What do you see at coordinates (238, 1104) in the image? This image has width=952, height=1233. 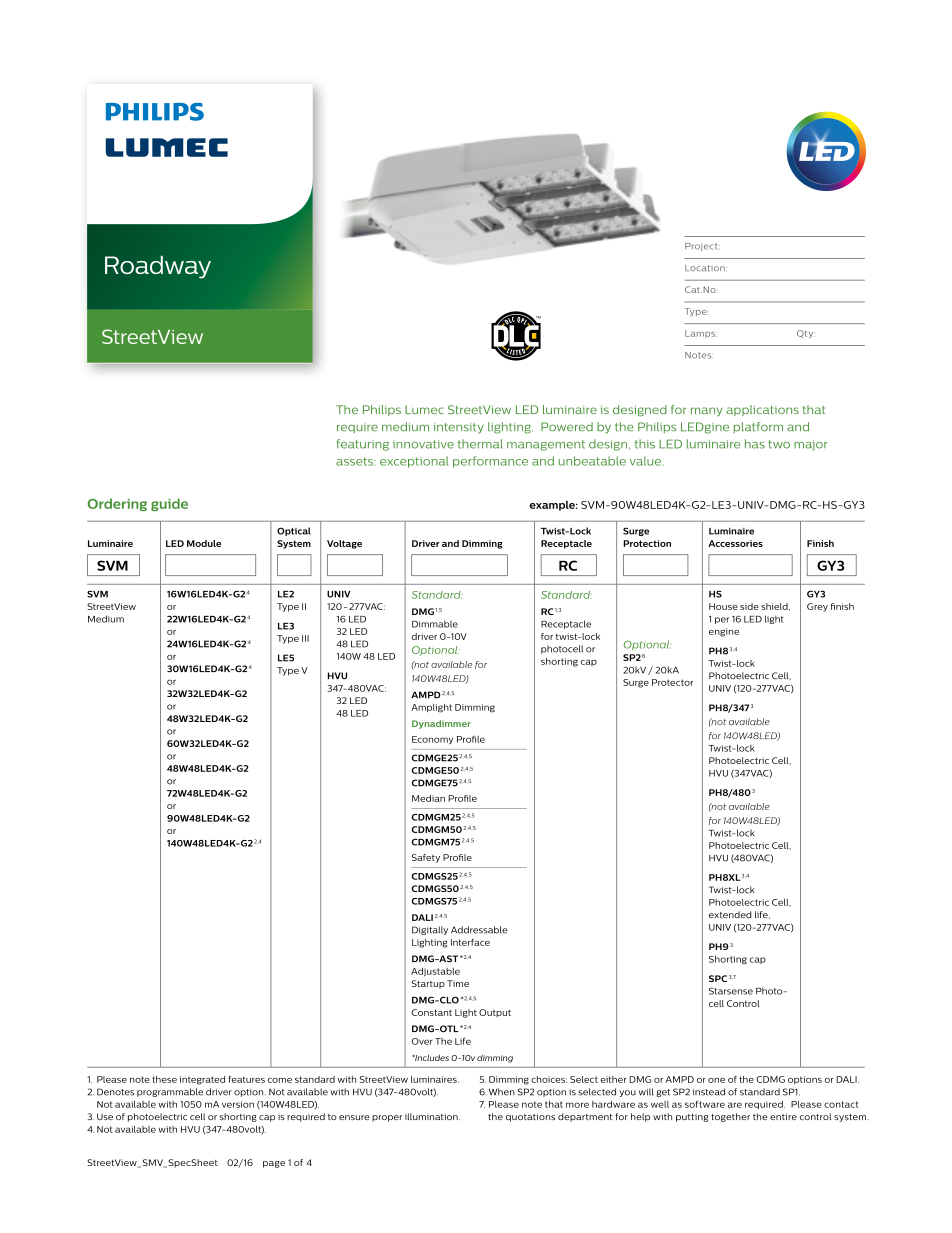 I see `version` at bounding box center [238, 1104].
